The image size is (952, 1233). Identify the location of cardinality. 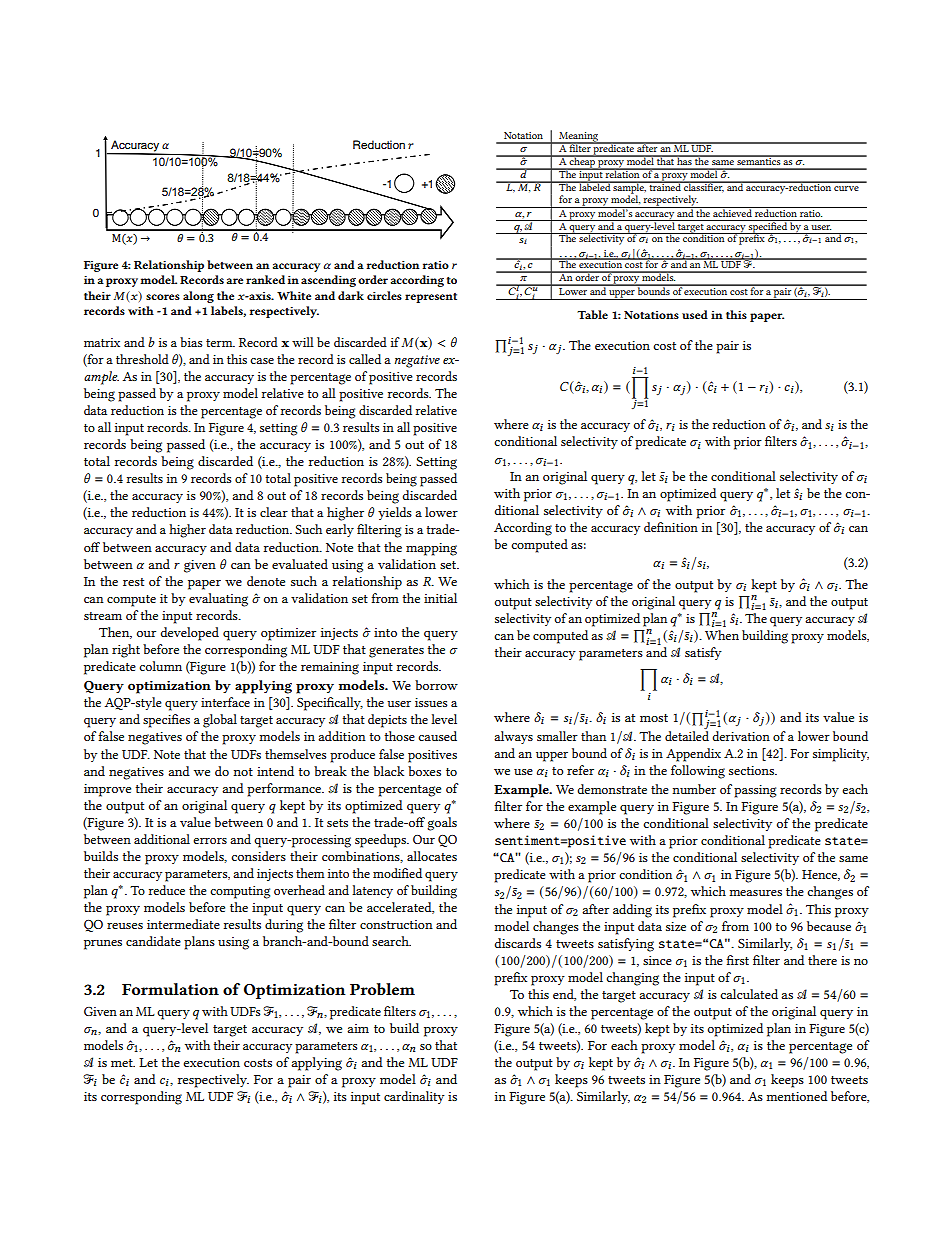
(414, 1097).
